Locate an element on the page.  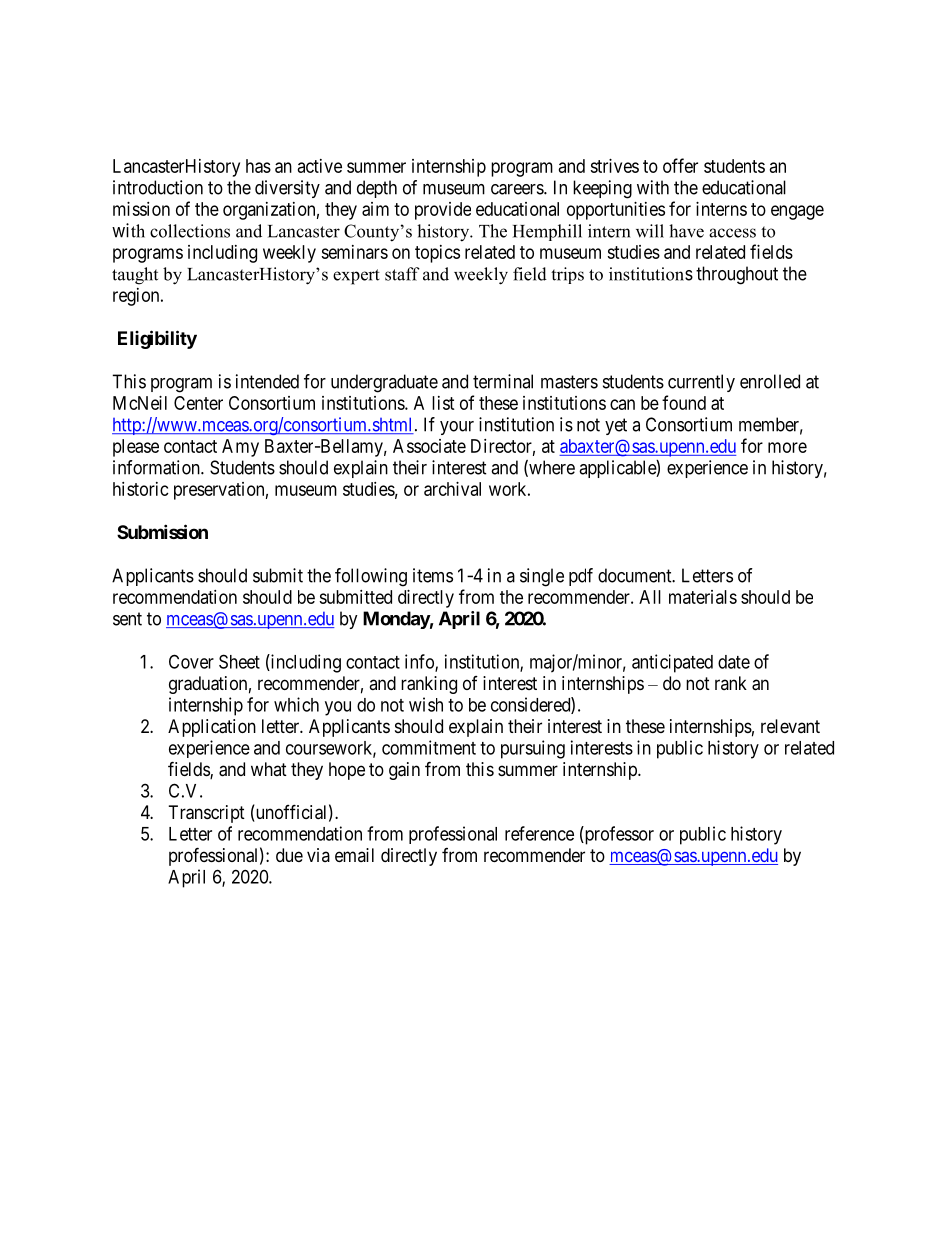
provide is located at coordinates (443, 211).
